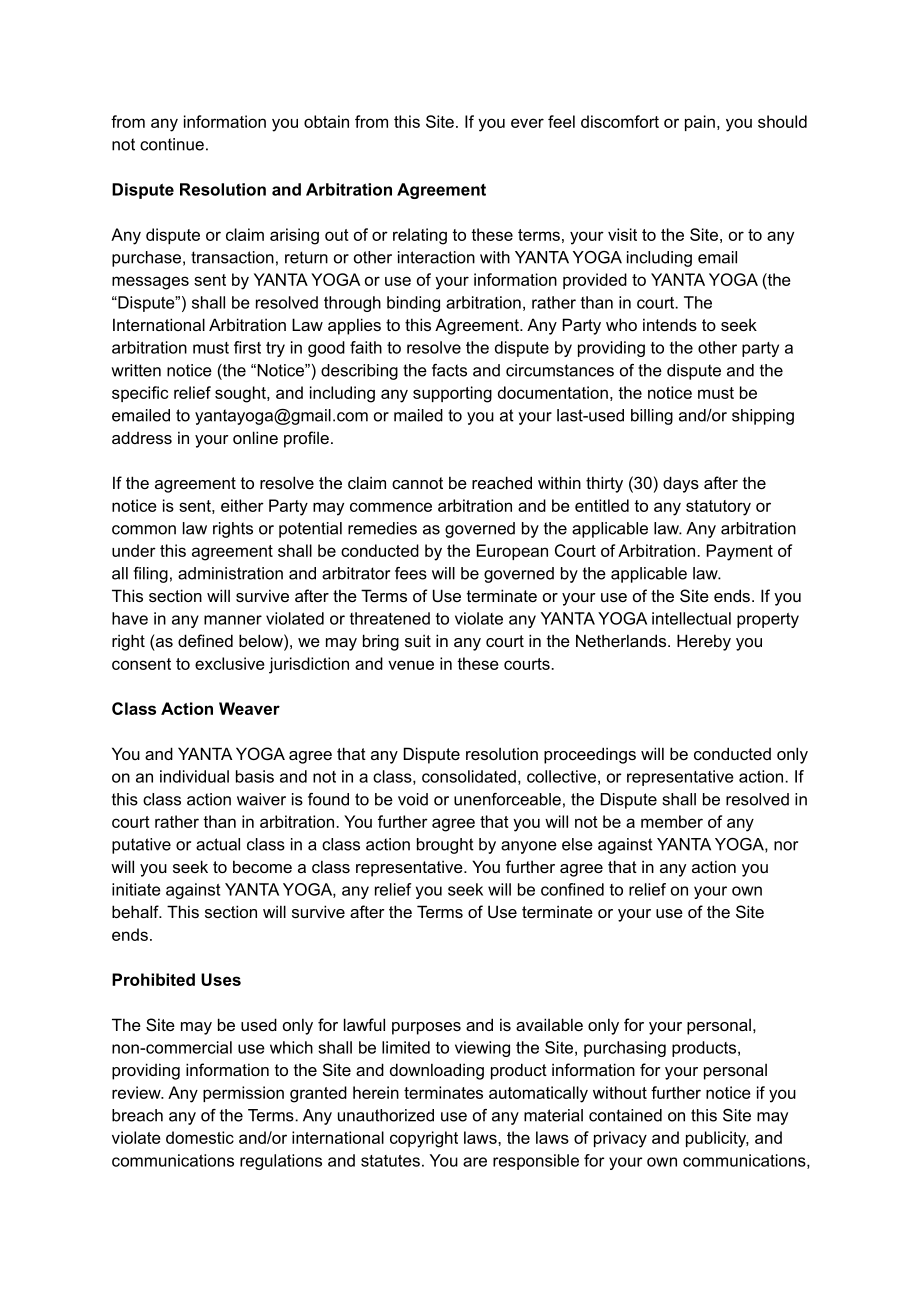 Image resolution: width=924 pixels, height=1307 pixels. Describe the element at coordinates (418, 640) in the screenshot. I see `suit` at that location.
